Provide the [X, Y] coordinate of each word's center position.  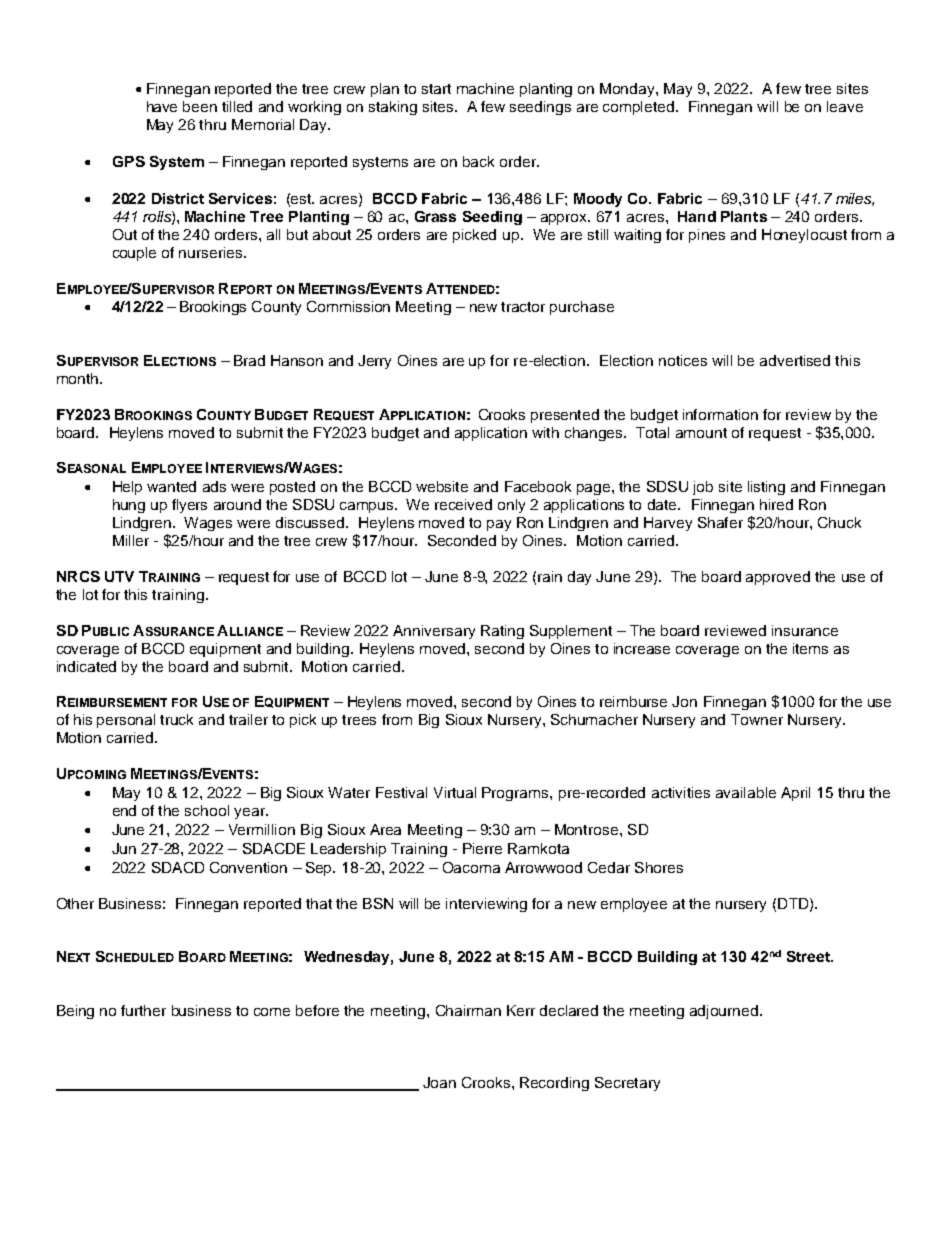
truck [176, 719]
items [810, 648]
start [436, 89]
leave [845, 106]
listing [766, 488]
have [162, 106]
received [463, 504]
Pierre [482, 848]
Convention [248, 867]
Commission [348, 306]
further [143, 1010]
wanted [171, 486]
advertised [795, 360]
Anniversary [434, 632]
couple [134, 254]
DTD [794, 904]
